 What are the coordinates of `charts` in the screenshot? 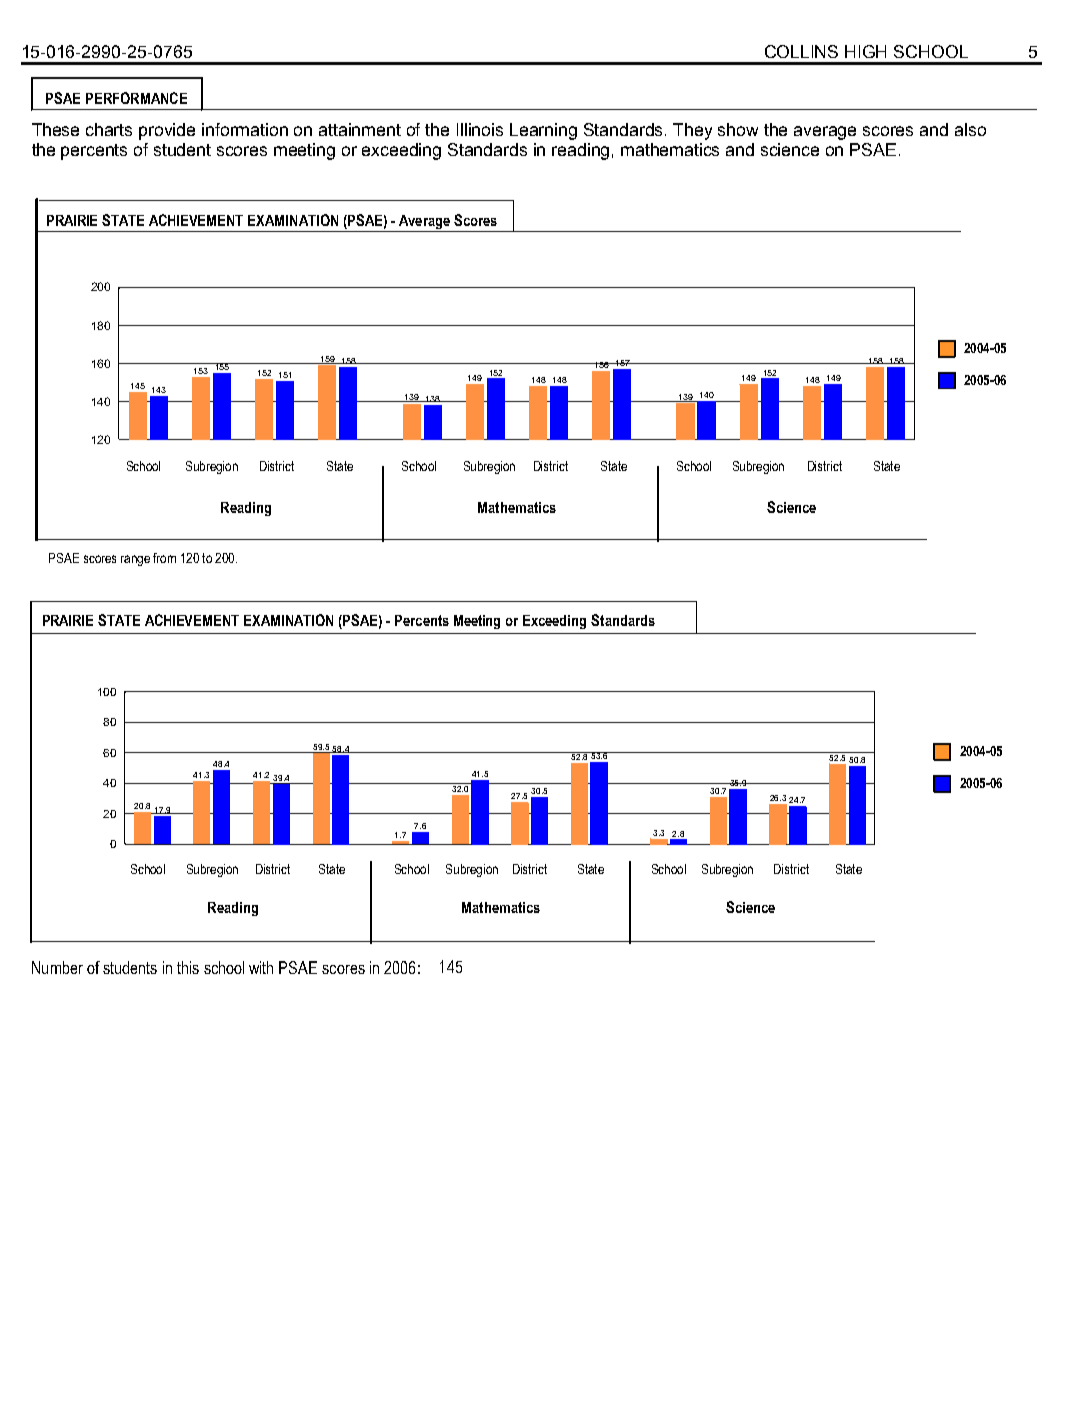 It's located at (109, 129).
